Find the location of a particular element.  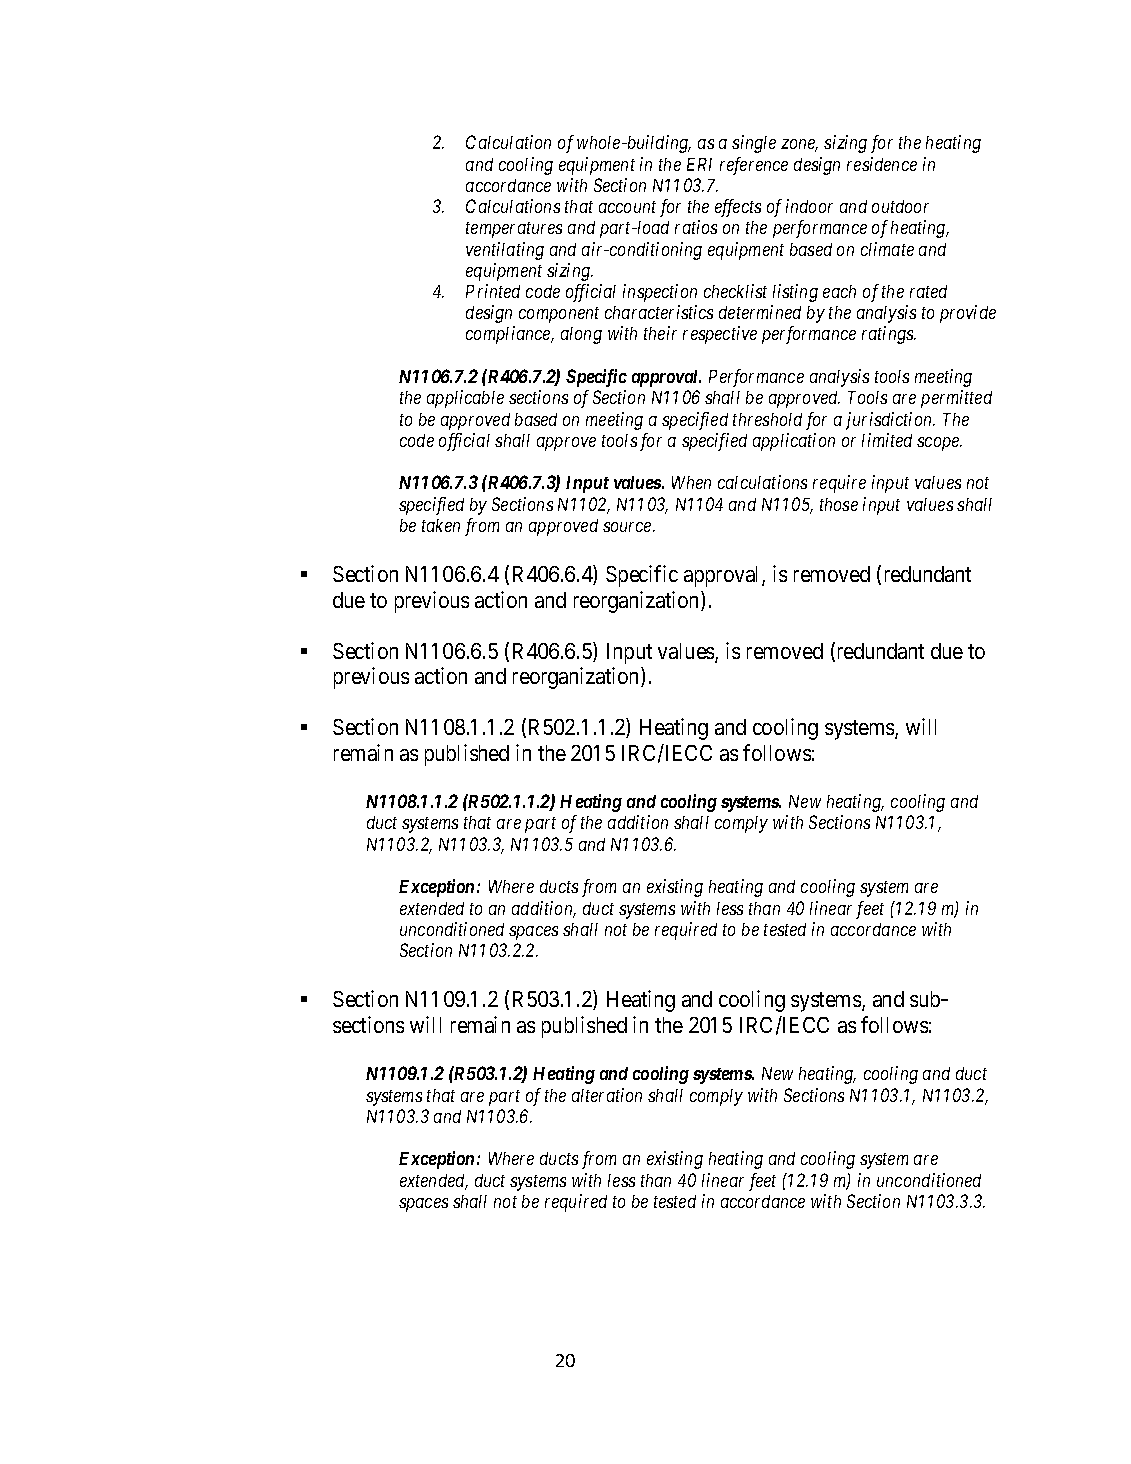

alteration is located at coordinates (607, 1095).
